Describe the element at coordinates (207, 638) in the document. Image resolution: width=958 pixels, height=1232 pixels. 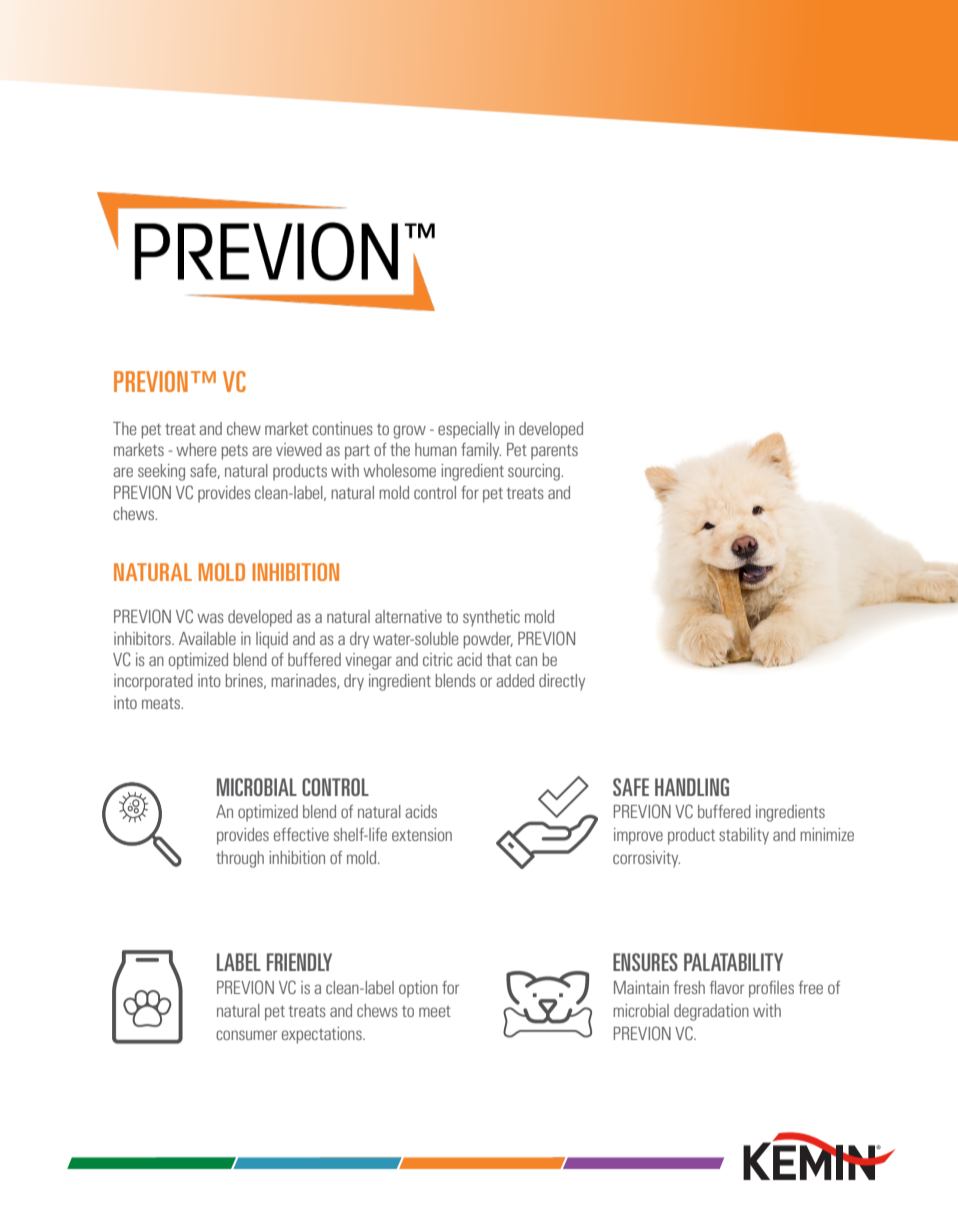
I see `Available` at that location.
